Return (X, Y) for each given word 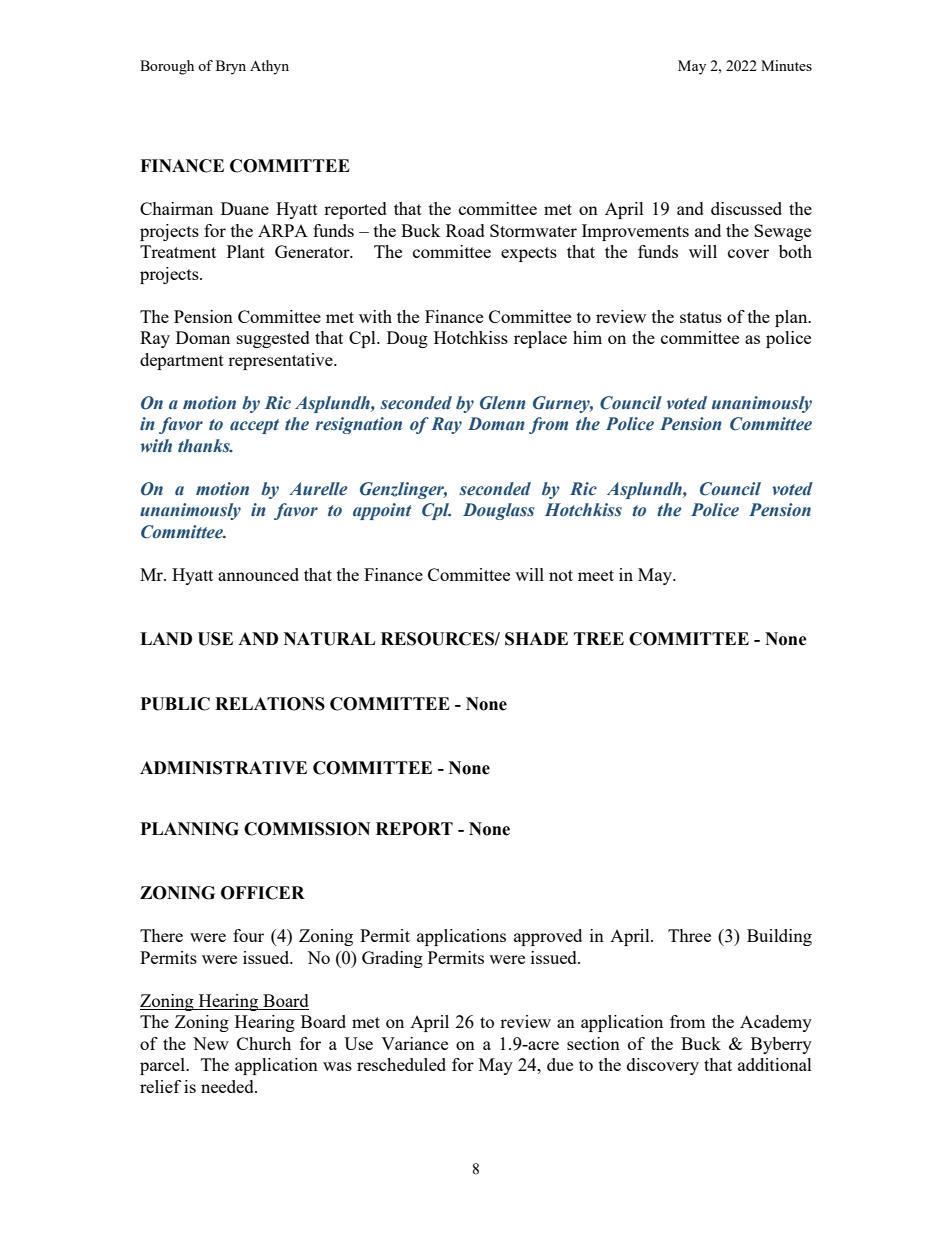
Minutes (786, 65)
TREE (599, 638)
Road (465, 230)
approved (548, 937)
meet (596, 575)
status (701, 317)
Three (689, 935)
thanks (205, 446)
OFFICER (263, 893)
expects (529, 254)
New (211, 1043)
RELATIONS (270, 704)
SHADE (536, 639)
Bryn (231, 67)
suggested (273, 339)
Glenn (503, 403)
